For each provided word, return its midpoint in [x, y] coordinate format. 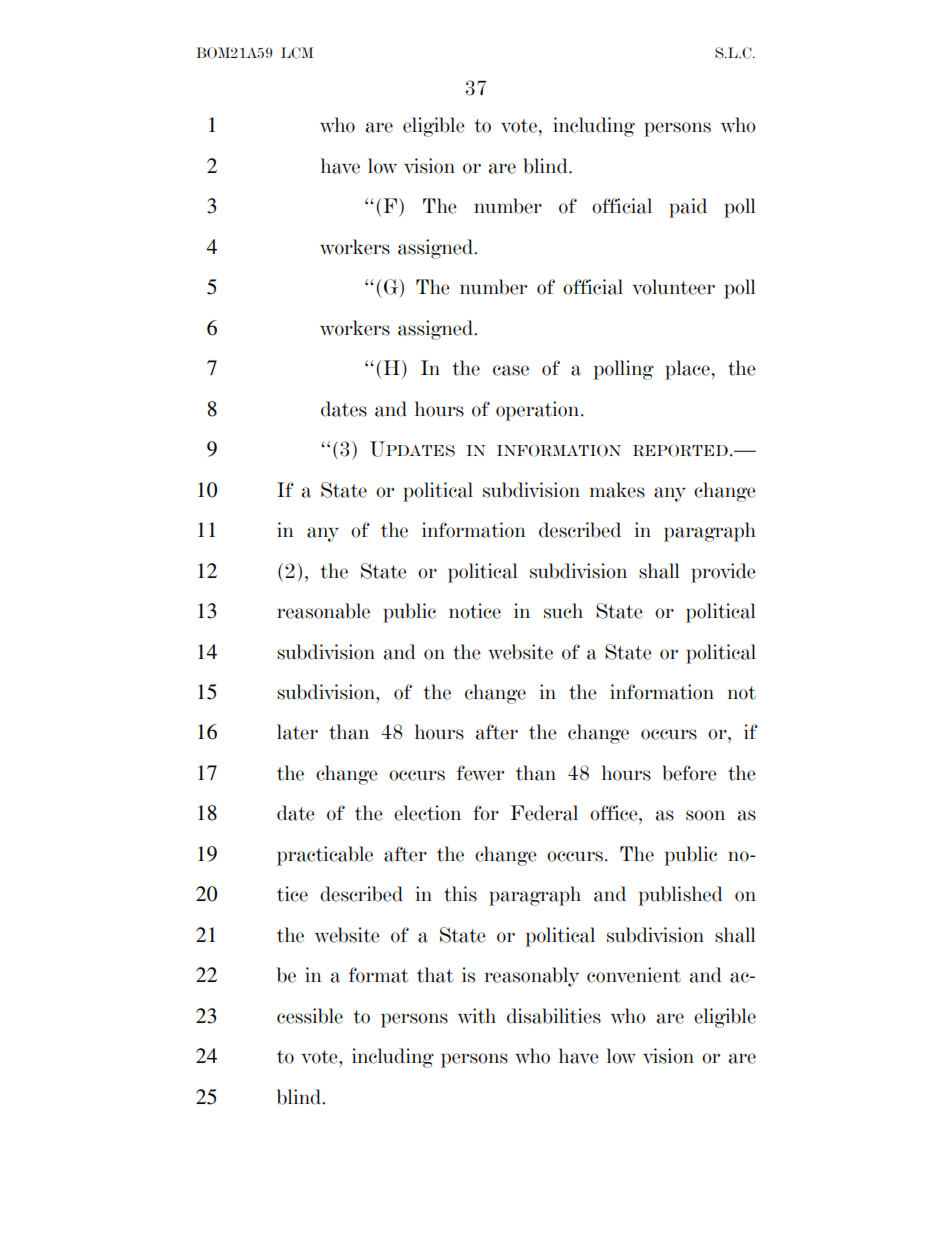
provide [723, 573]
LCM [297, 53]
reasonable [323, 611]
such [563, 611]
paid [688, 208]
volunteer [673, 287]
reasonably [532, 977]
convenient [634, 975]
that [435, 975]
